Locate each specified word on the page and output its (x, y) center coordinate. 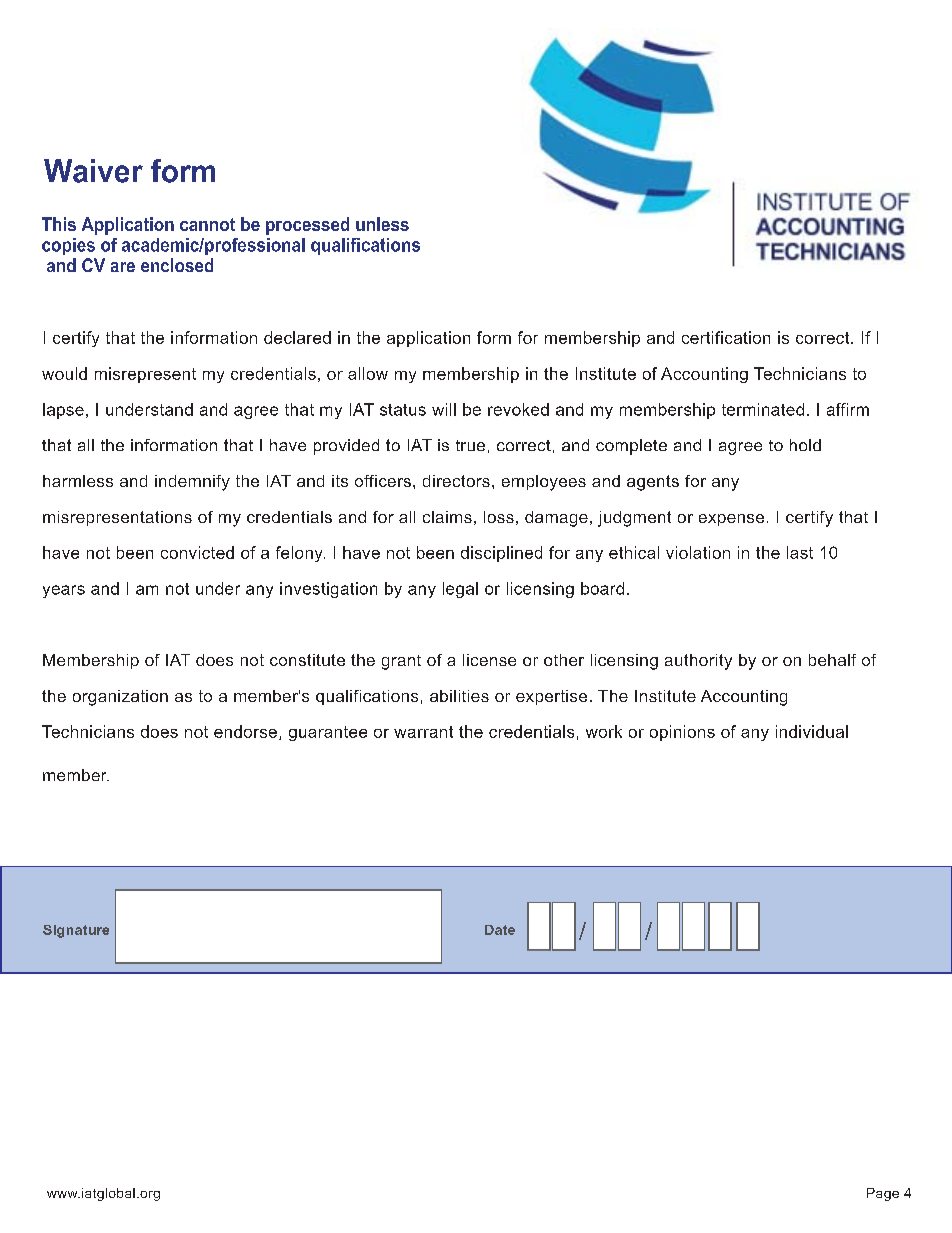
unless (382, 224)
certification (726, 337)
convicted (197, 552)
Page (883, 1194)
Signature (76, 931)
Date (500, 930)
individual (812, 731)
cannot (207, 224)
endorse (245, 731)
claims (447, 517)
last (800, 552)
